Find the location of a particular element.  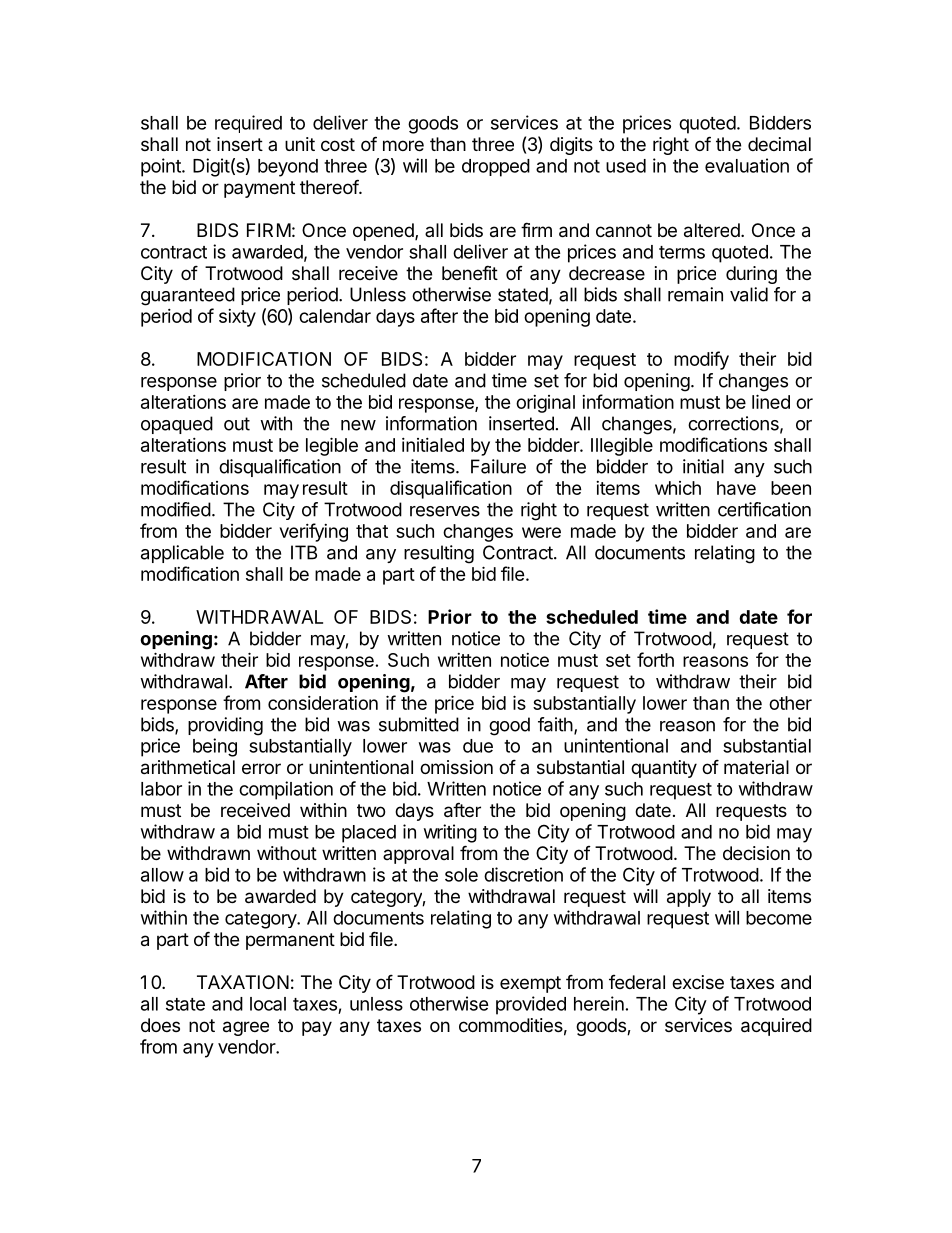

have is located at coordinates (736, 488).
